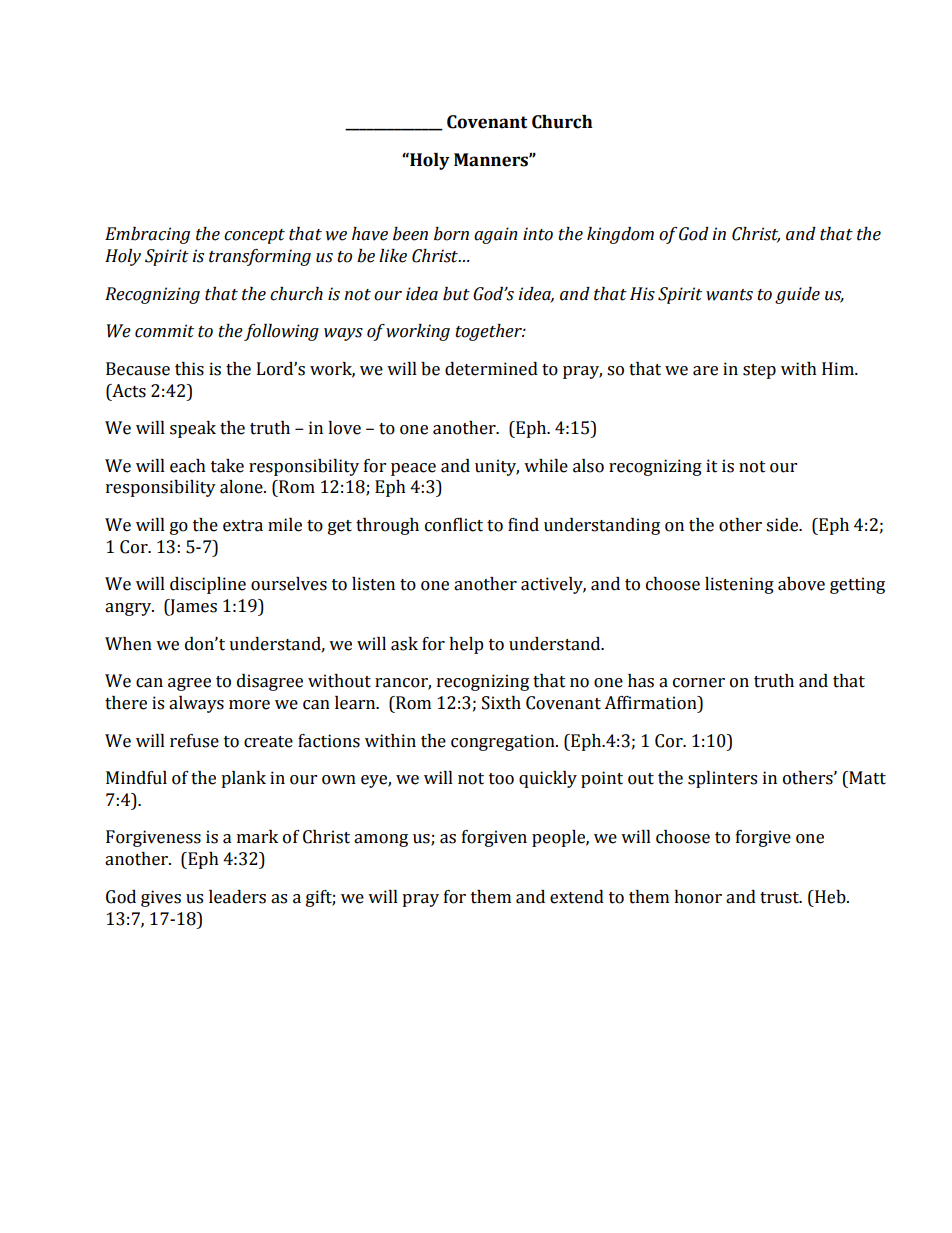 The image size is (952, 1233). What do you see at coordinates (797, 295) in the screenshot?
I see `guide` at bounding box center [797, 295].
